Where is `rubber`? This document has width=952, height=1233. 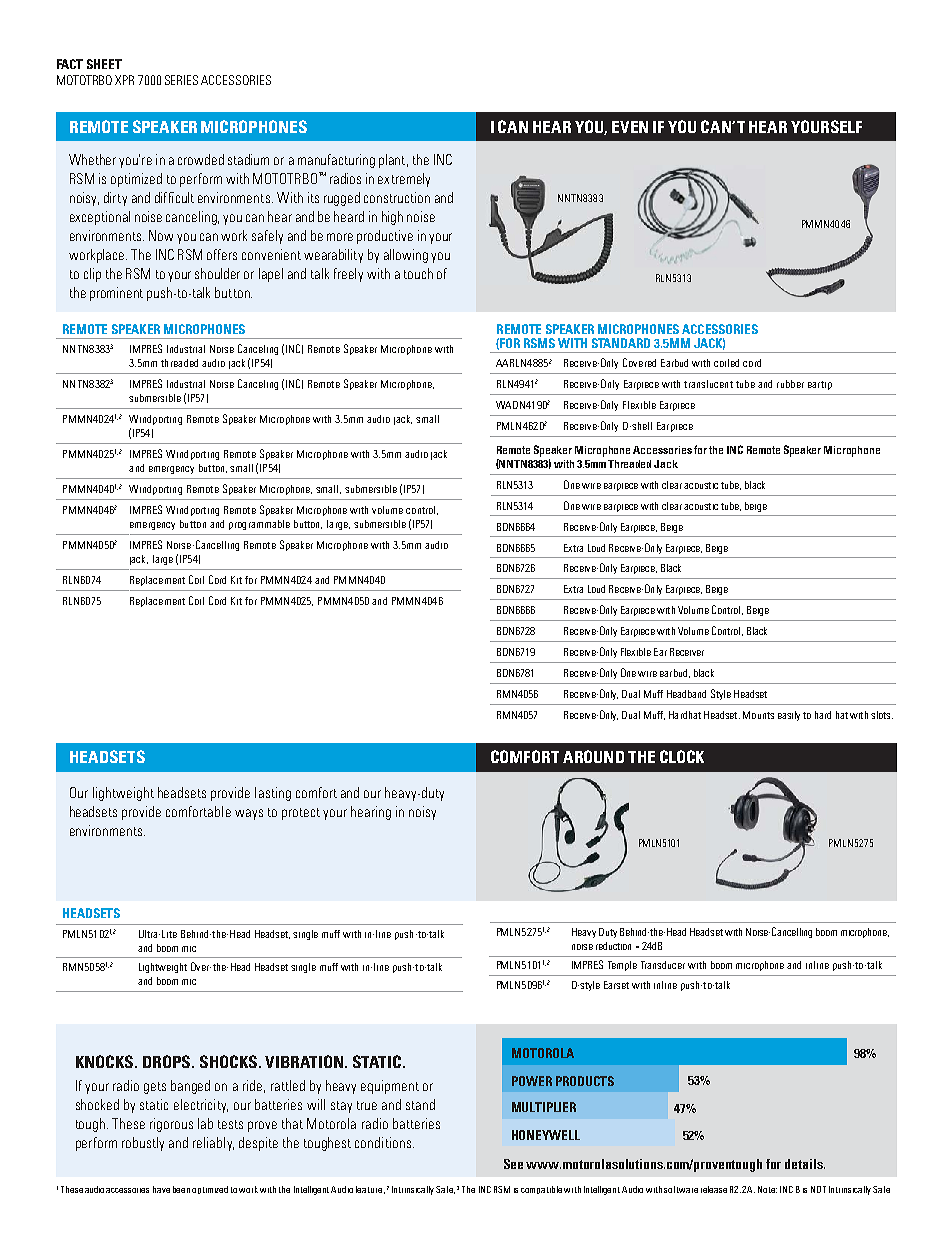 rubber is located at coordinates (790, 384).
